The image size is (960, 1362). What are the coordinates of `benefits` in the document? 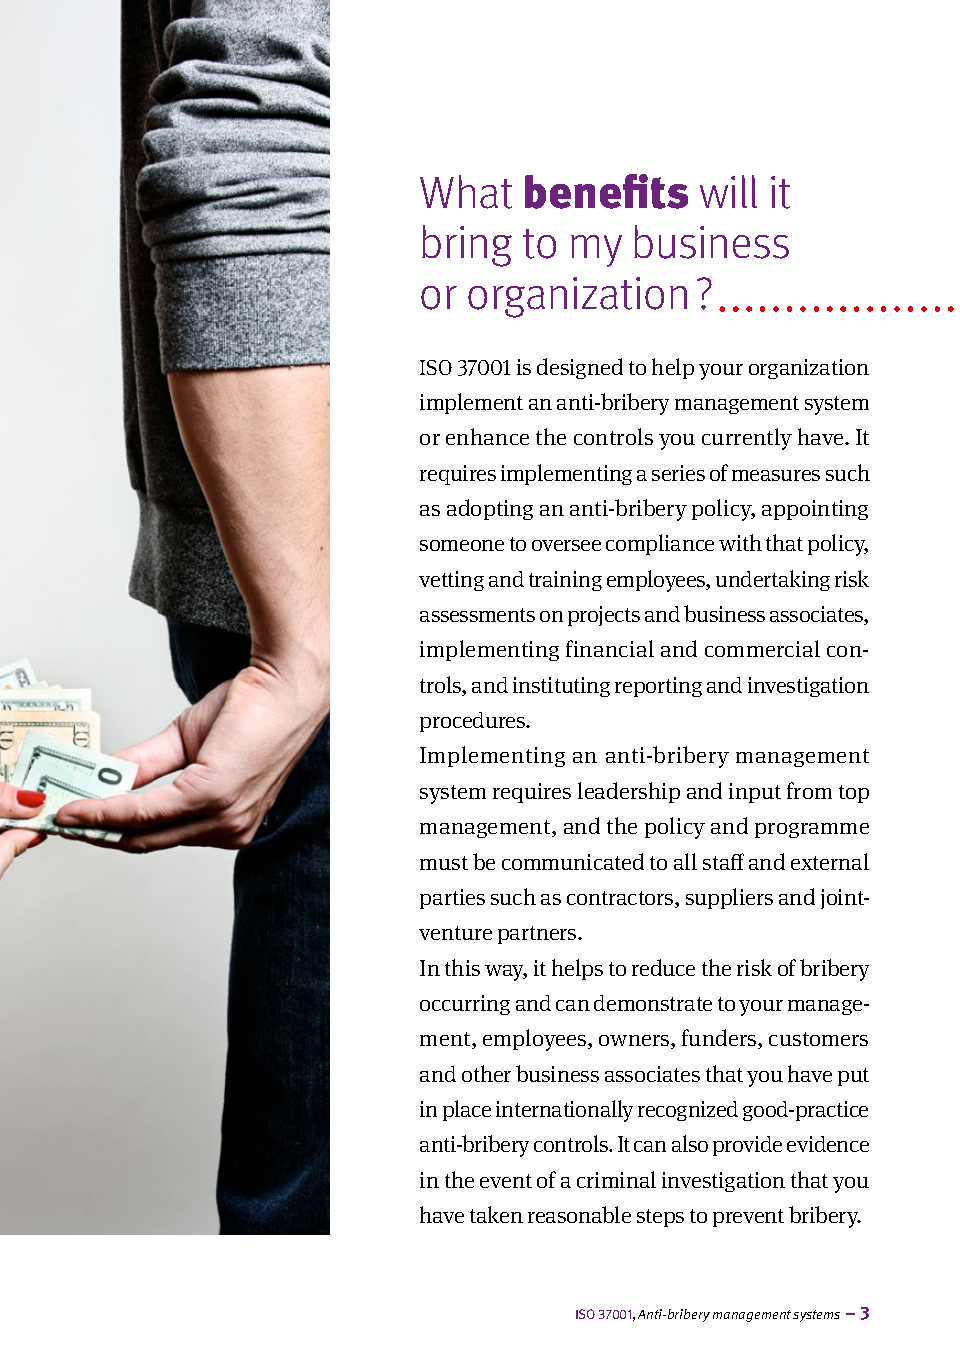 It's located at (606, 191).
